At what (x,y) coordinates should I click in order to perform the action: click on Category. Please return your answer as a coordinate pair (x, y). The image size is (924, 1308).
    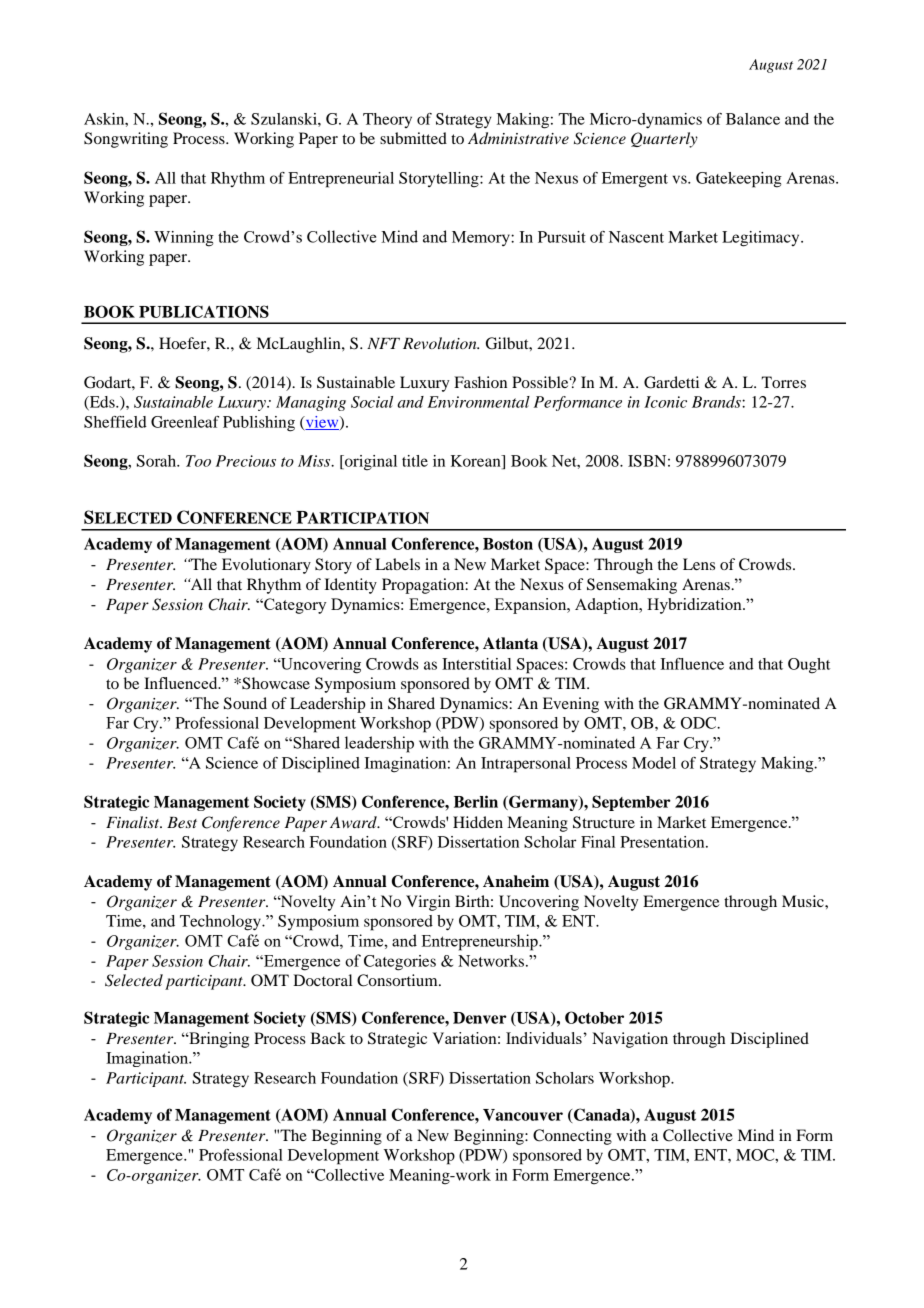
    Looking at the image, I should click on (294, 606).
